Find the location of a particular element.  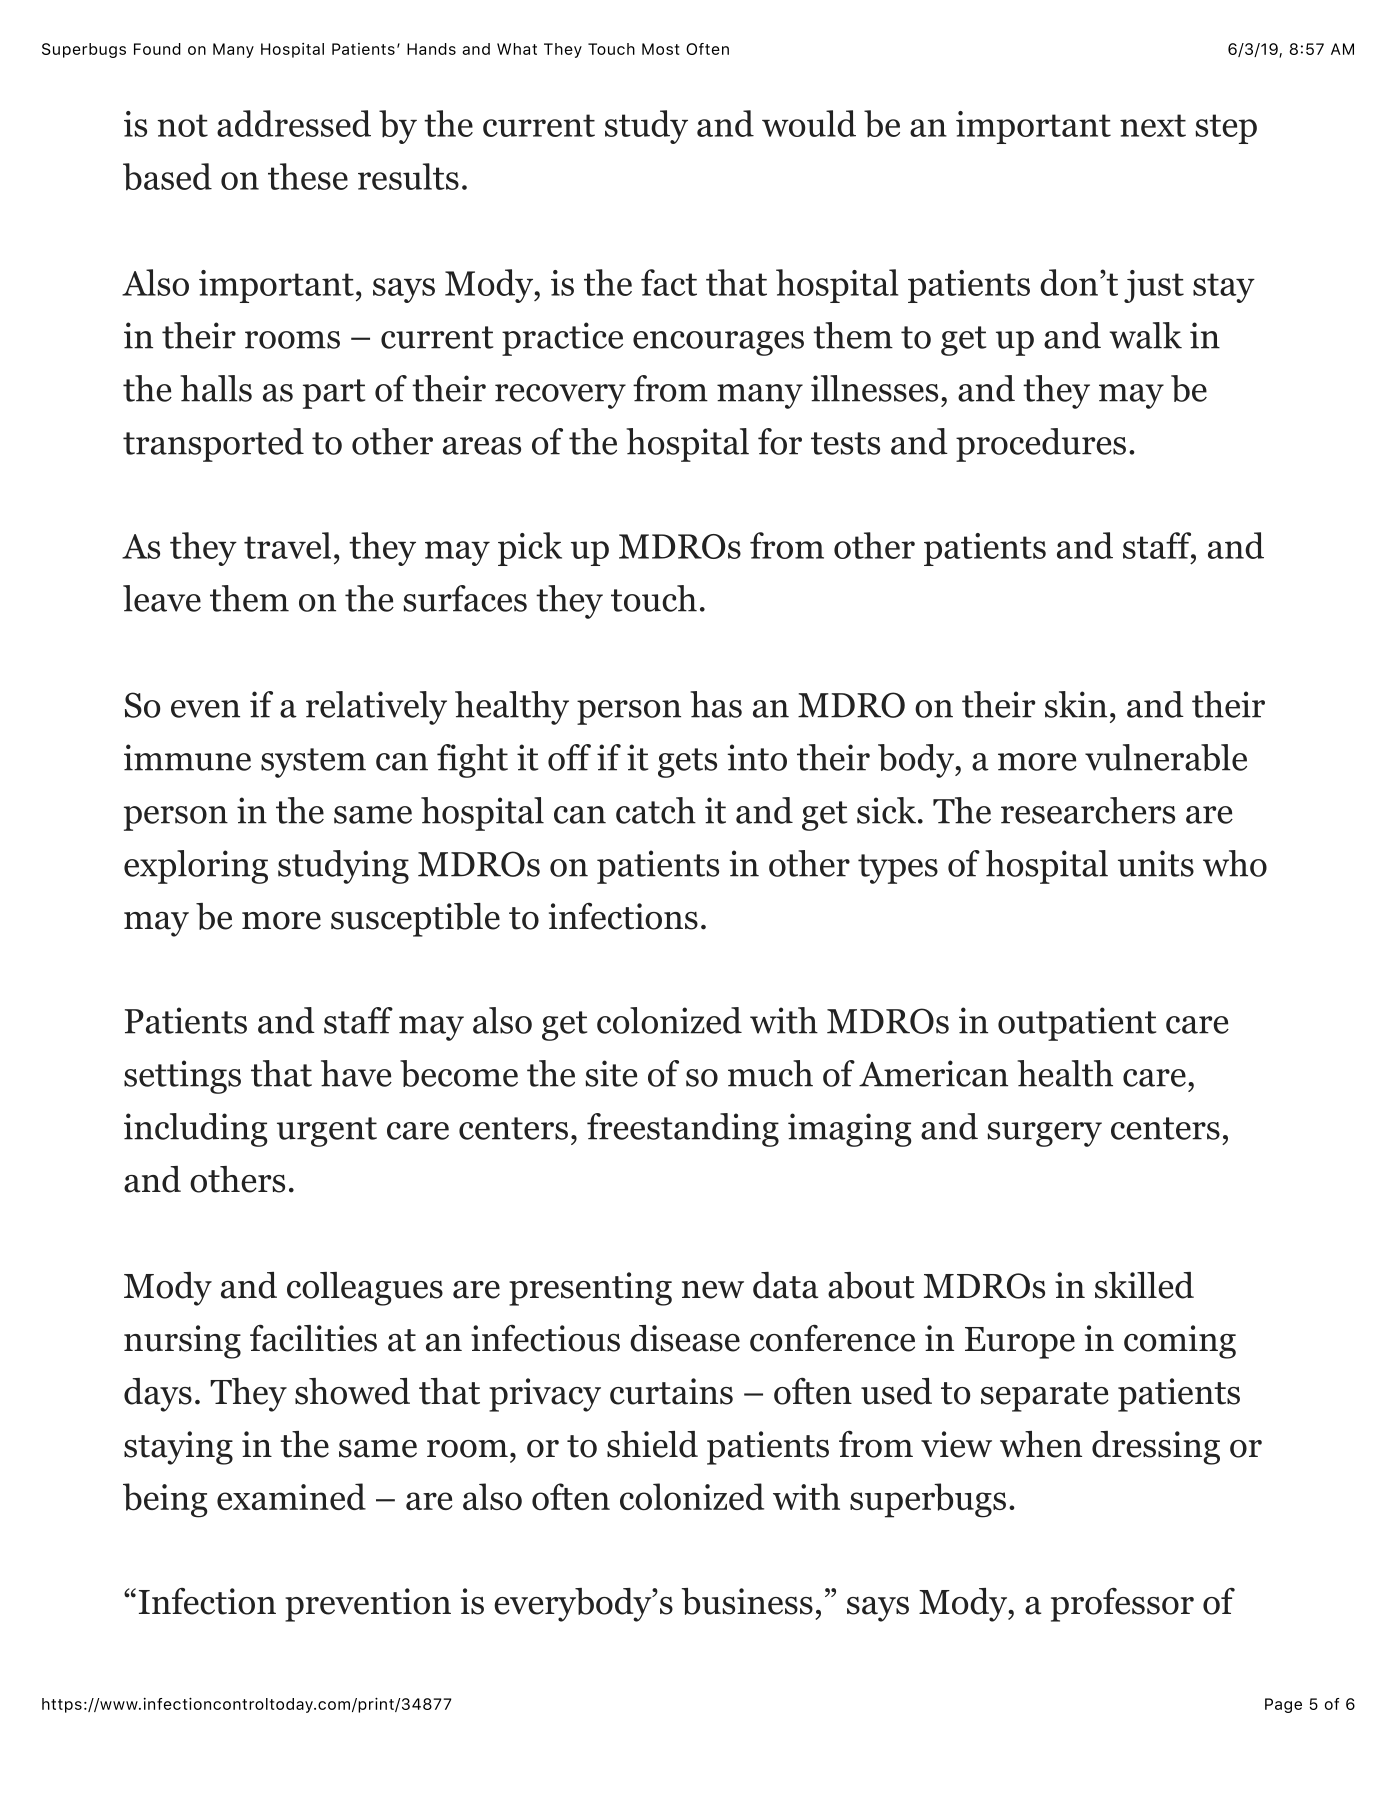

has is located at coordinates (716, 704).
